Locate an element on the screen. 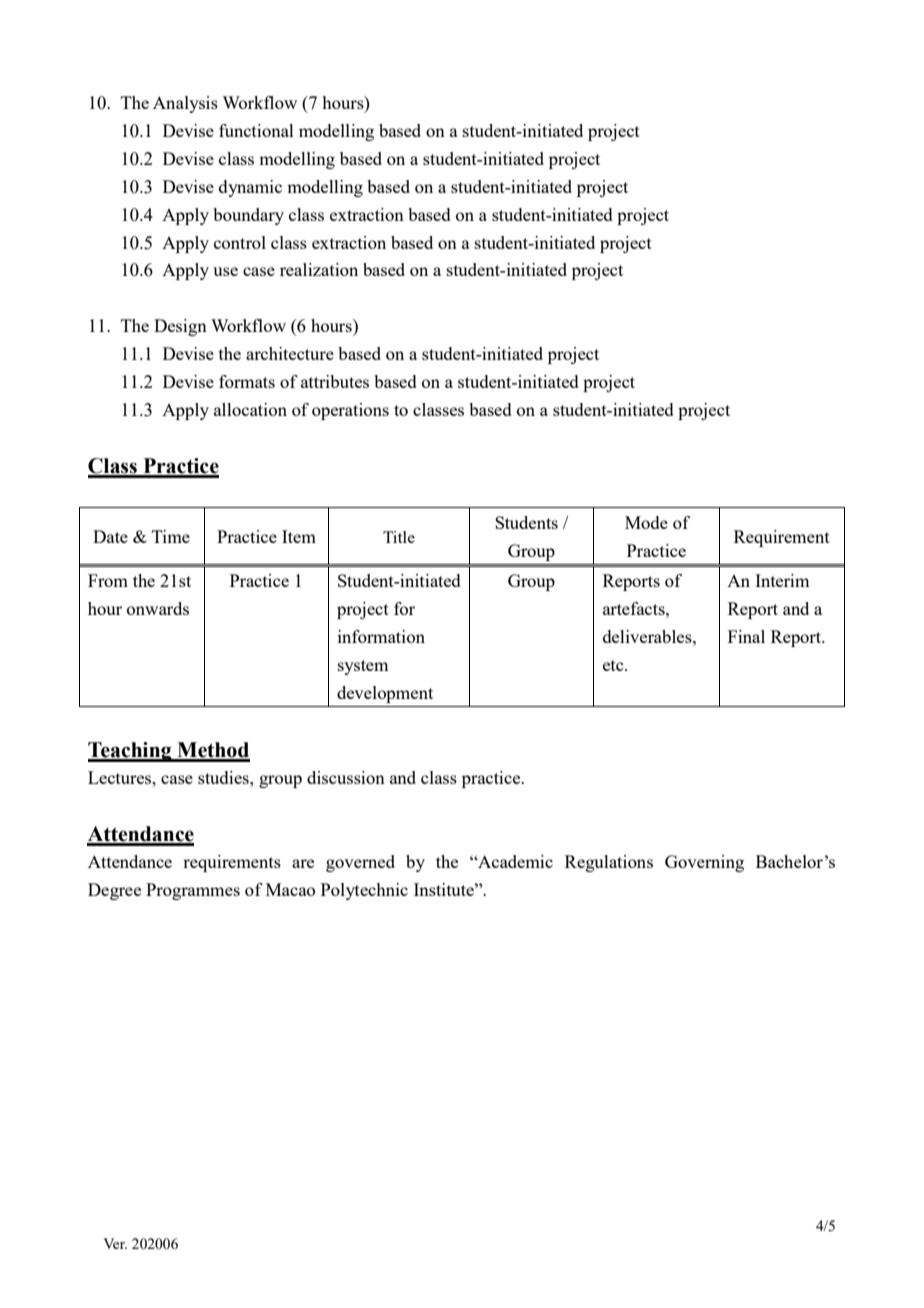 The height and width of the screenshot is (1308, 924). Title is located at coordinates (399, 537).
